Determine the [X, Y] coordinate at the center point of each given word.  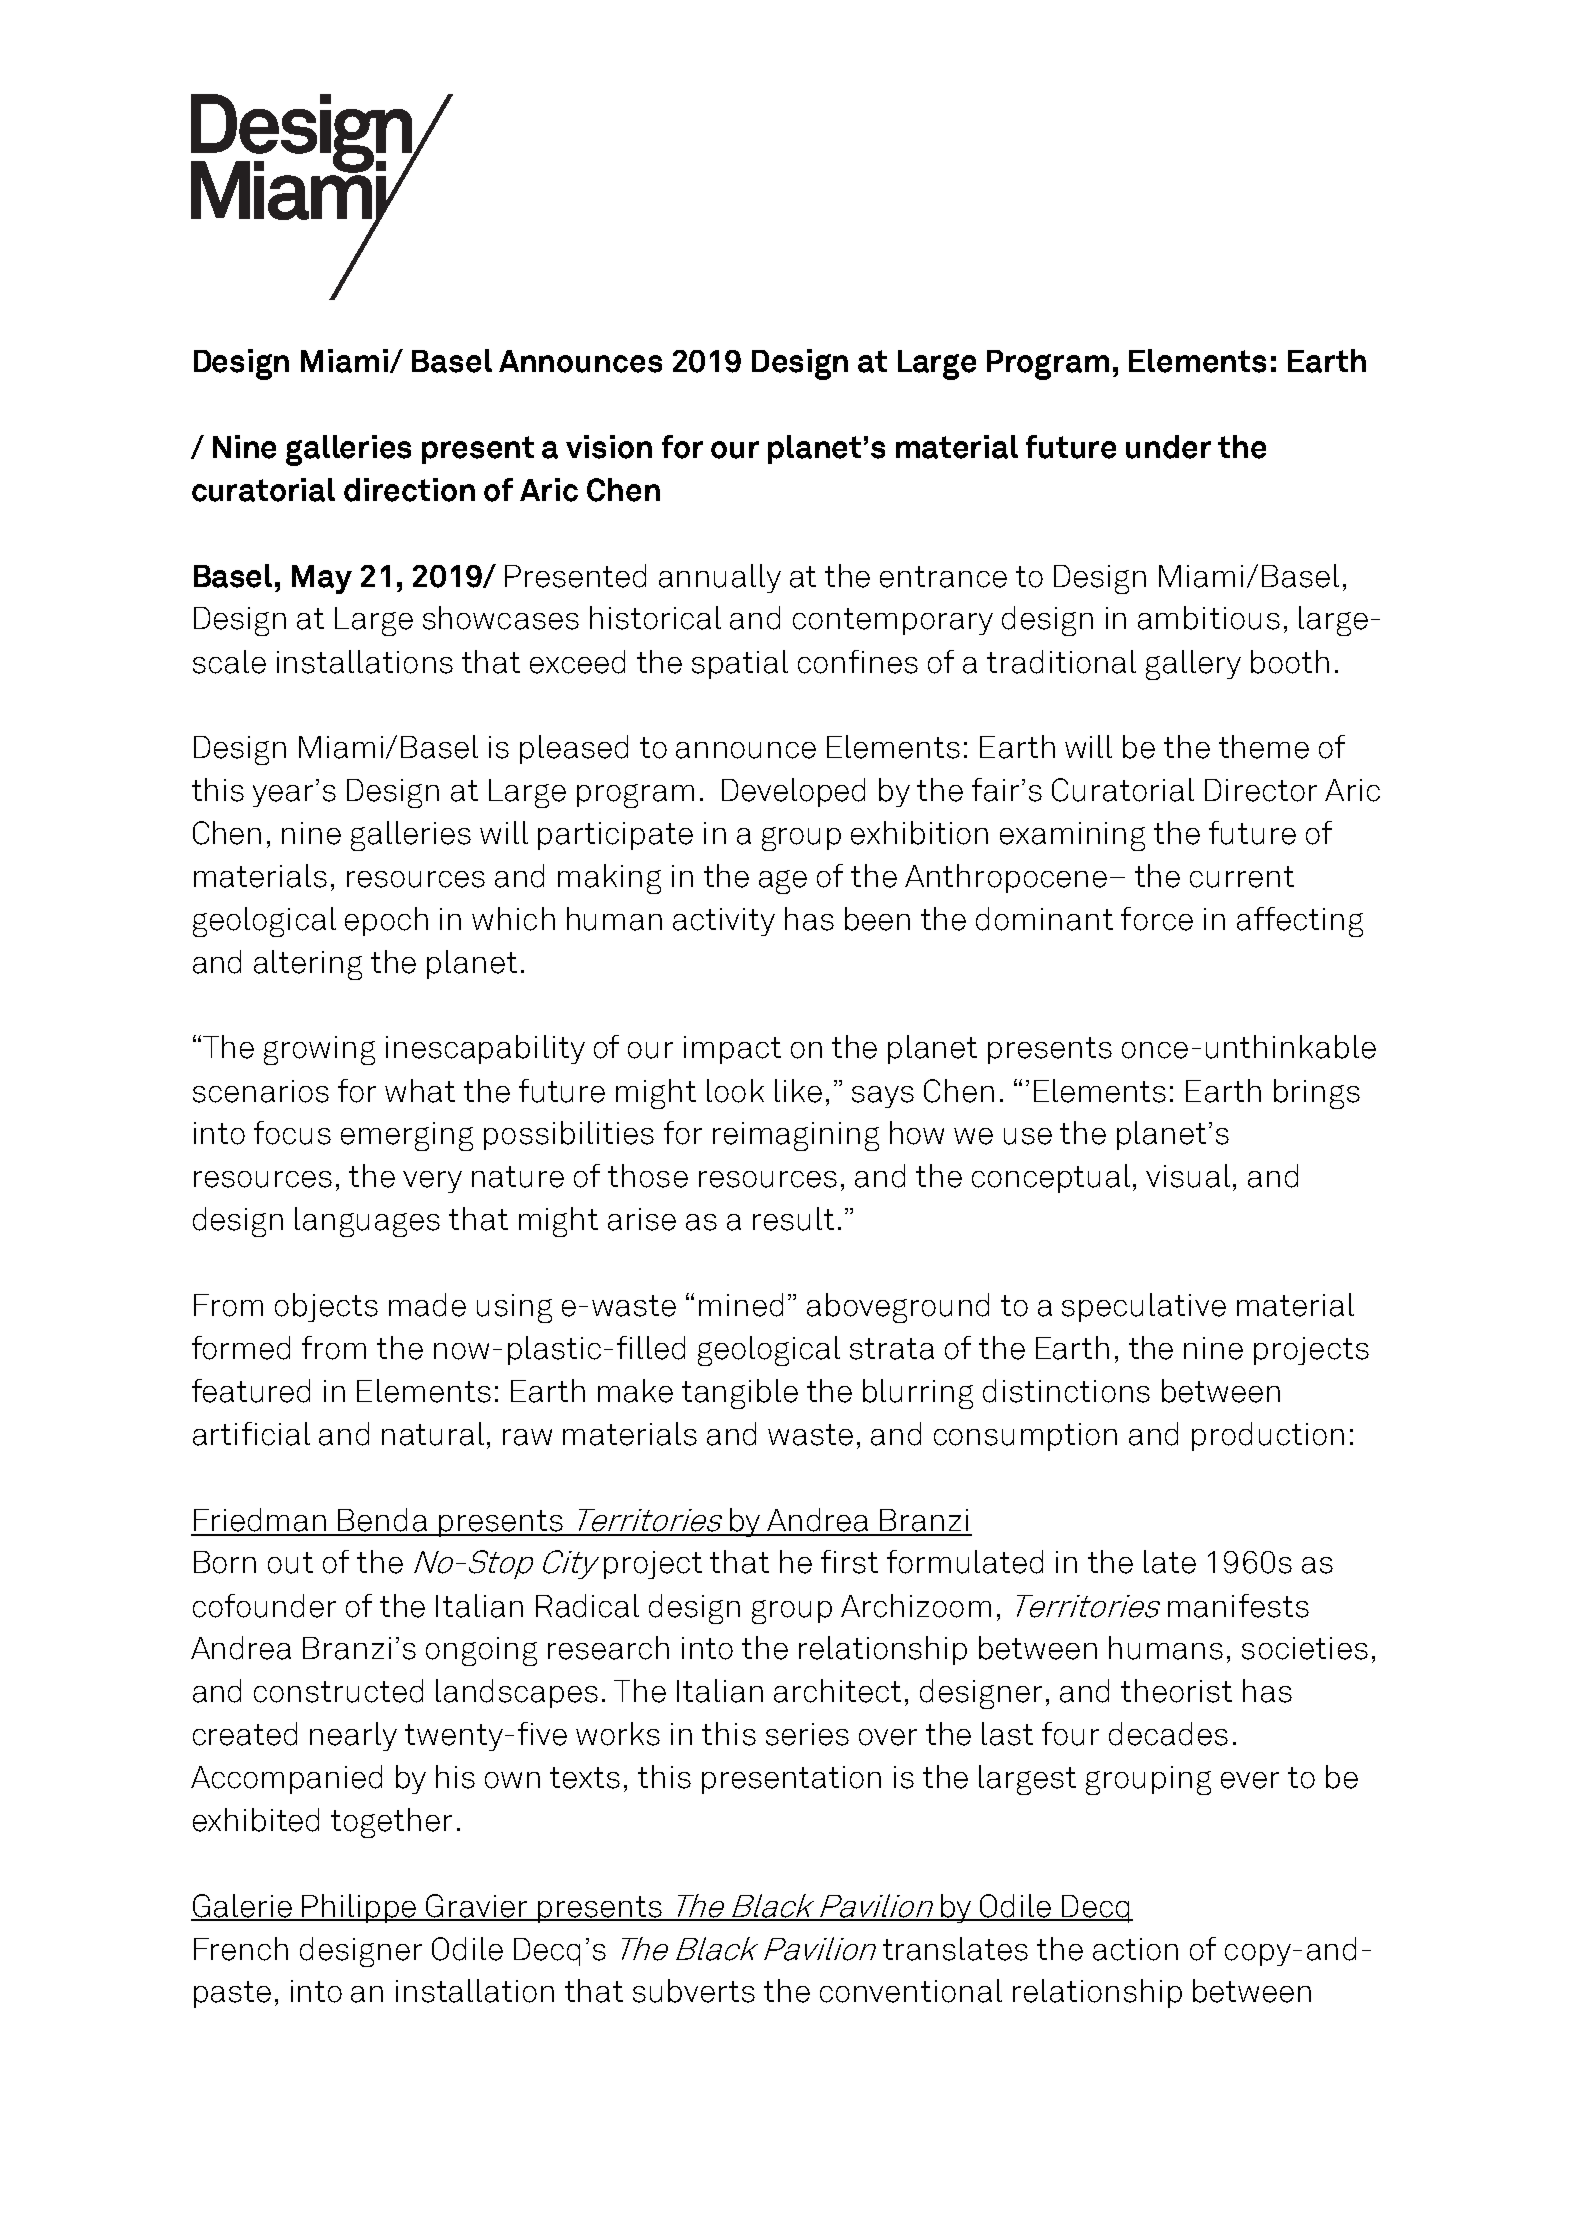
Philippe [360, 1908]
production [1268, 1436]
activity [724, 922]
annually [720, 578]
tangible [740, 1394]
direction [409, 490]
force [1157, 919]
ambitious [1209, 618]
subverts [694, 1991]
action [1135, 1949]
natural [433, 1434]
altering [308, 965]
